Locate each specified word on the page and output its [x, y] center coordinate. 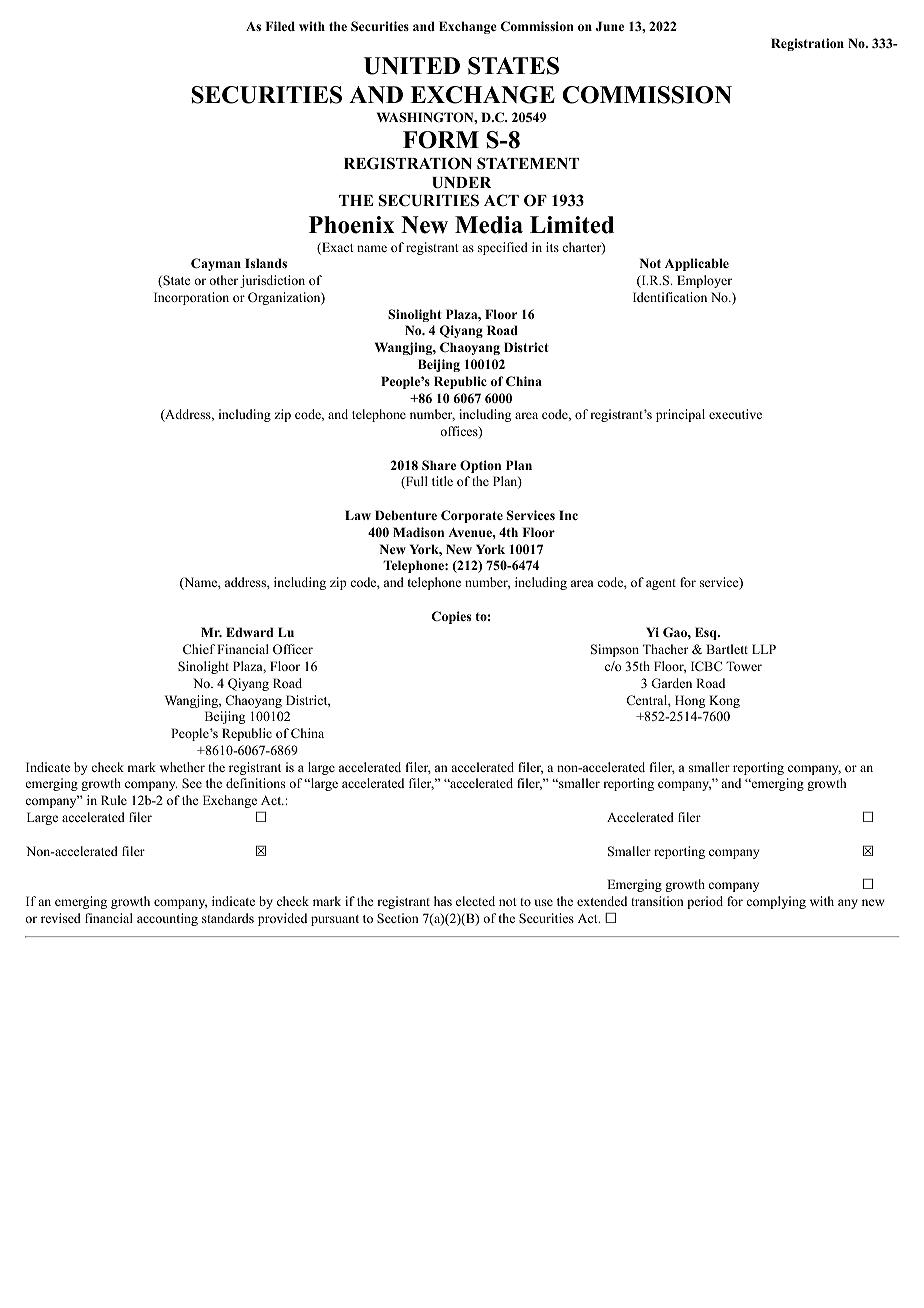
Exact [337, 248]
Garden [671, 683]
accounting [167, 919]
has [443, 901]
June [610, 26]
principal [680, 415]
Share [439, 465]
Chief [199, 649]
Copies [451, 617]
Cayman [216, 264]
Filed [280, 26]
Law [358, 515]
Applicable [697, 264]
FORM [441, 140]
